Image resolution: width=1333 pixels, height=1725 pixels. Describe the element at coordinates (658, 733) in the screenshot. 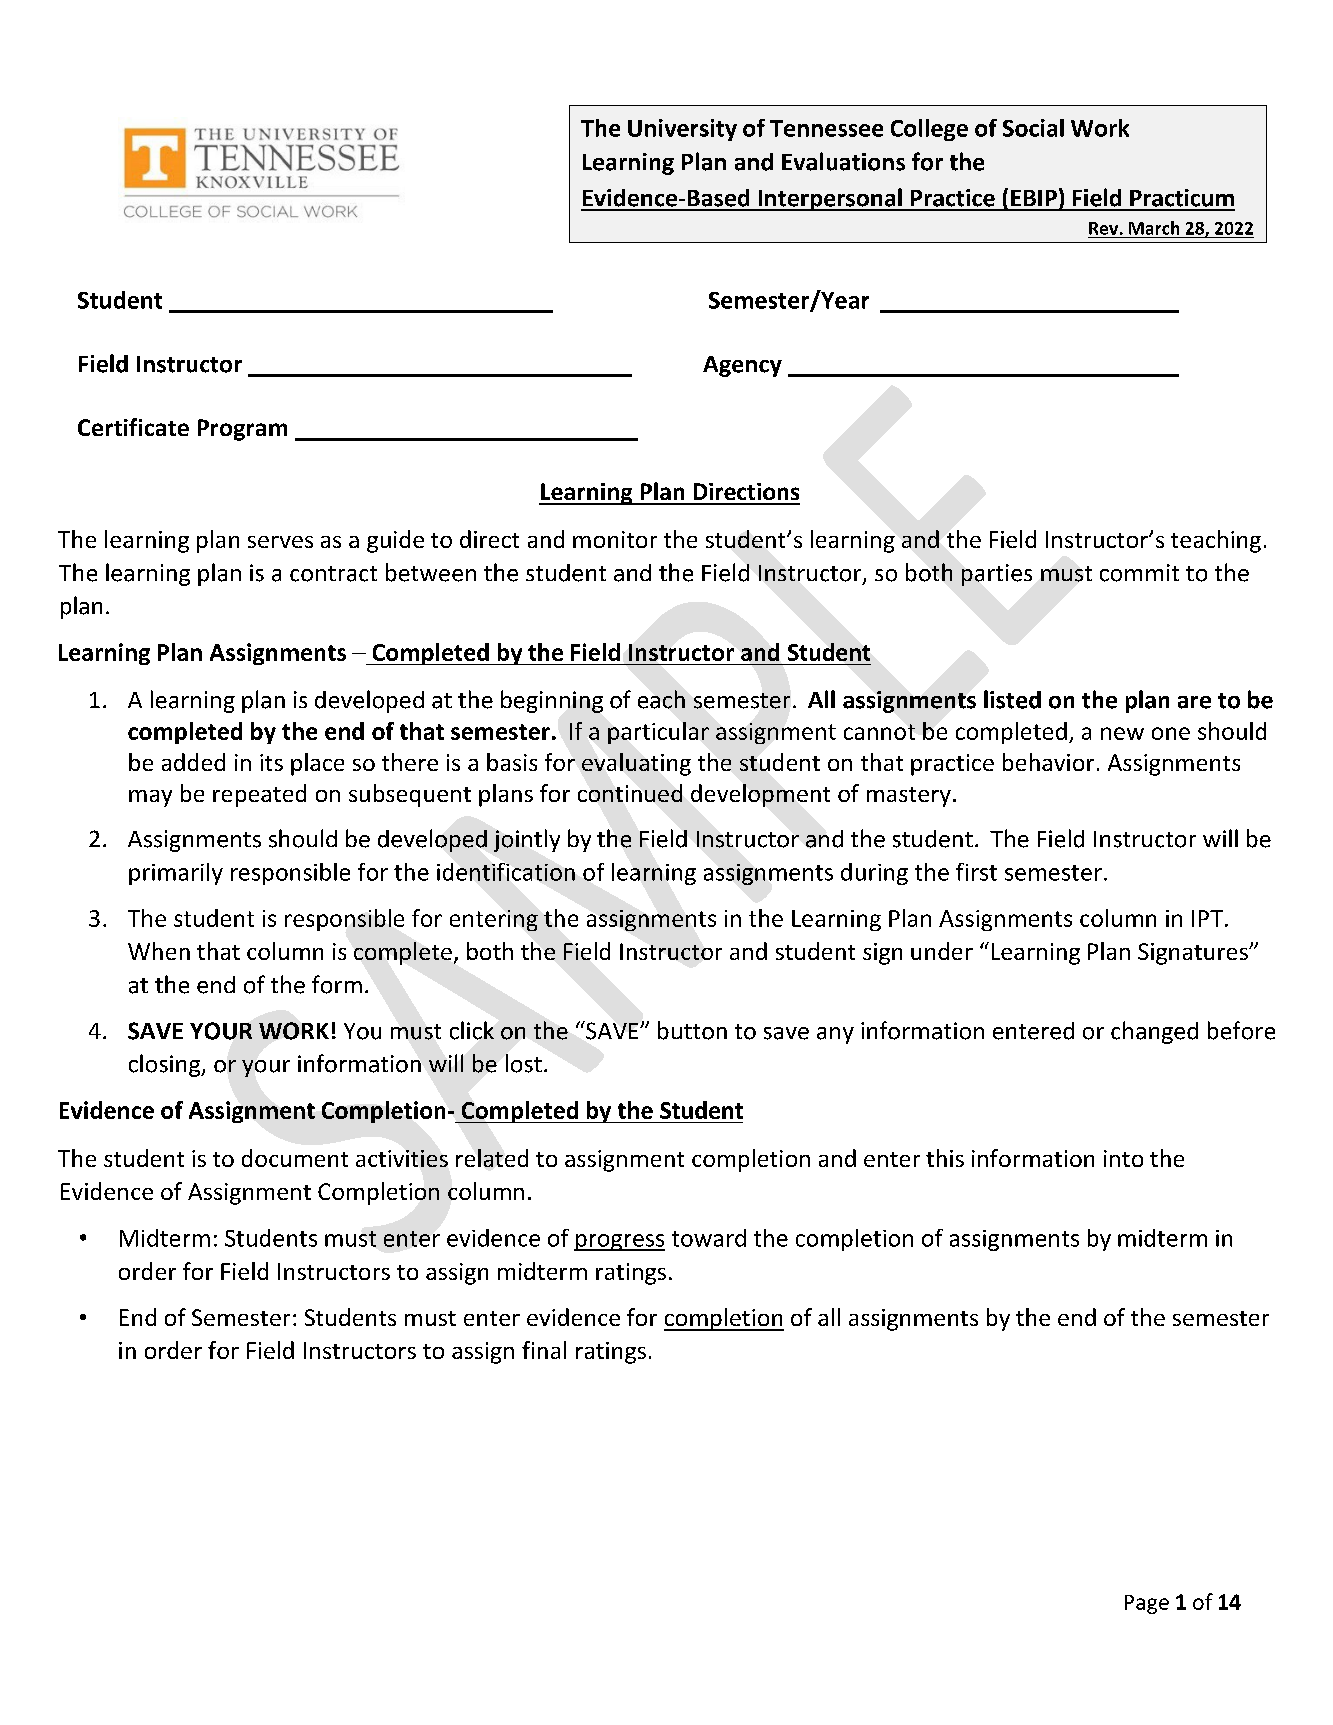

I see `particular` at that location.
